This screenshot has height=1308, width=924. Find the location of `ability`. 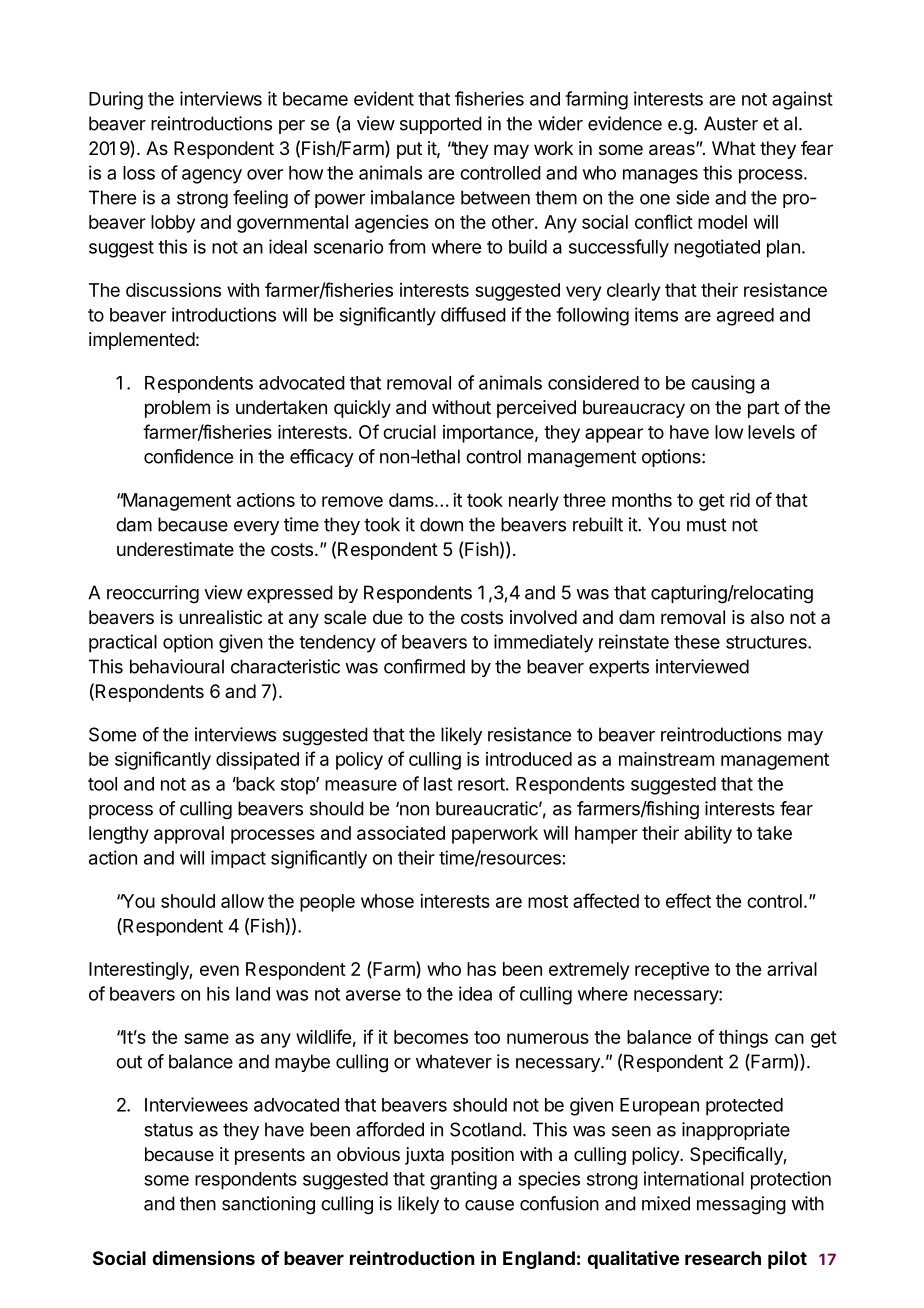

ability is located at coordinates (708, 835).
